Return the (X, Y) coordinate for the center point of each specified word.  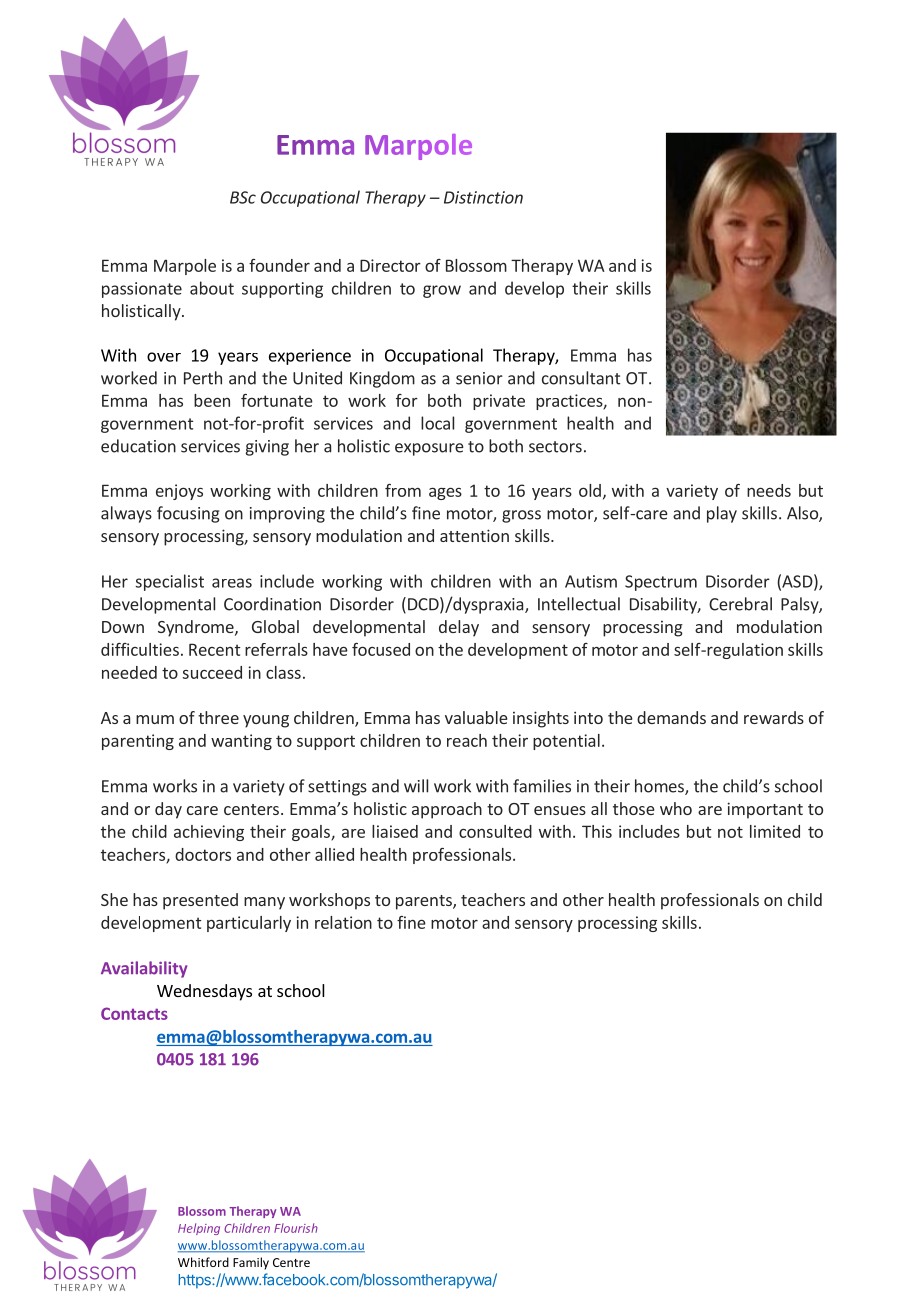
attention (474, 535)
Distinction (483, 197)
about (212, 288)
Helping (199, 1229)
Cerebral (740, 604)
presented (200, 901)
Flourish (296, 1228)
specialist (170, 582)
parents (425, 902)
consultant (581, 378)
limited (775, 831)
